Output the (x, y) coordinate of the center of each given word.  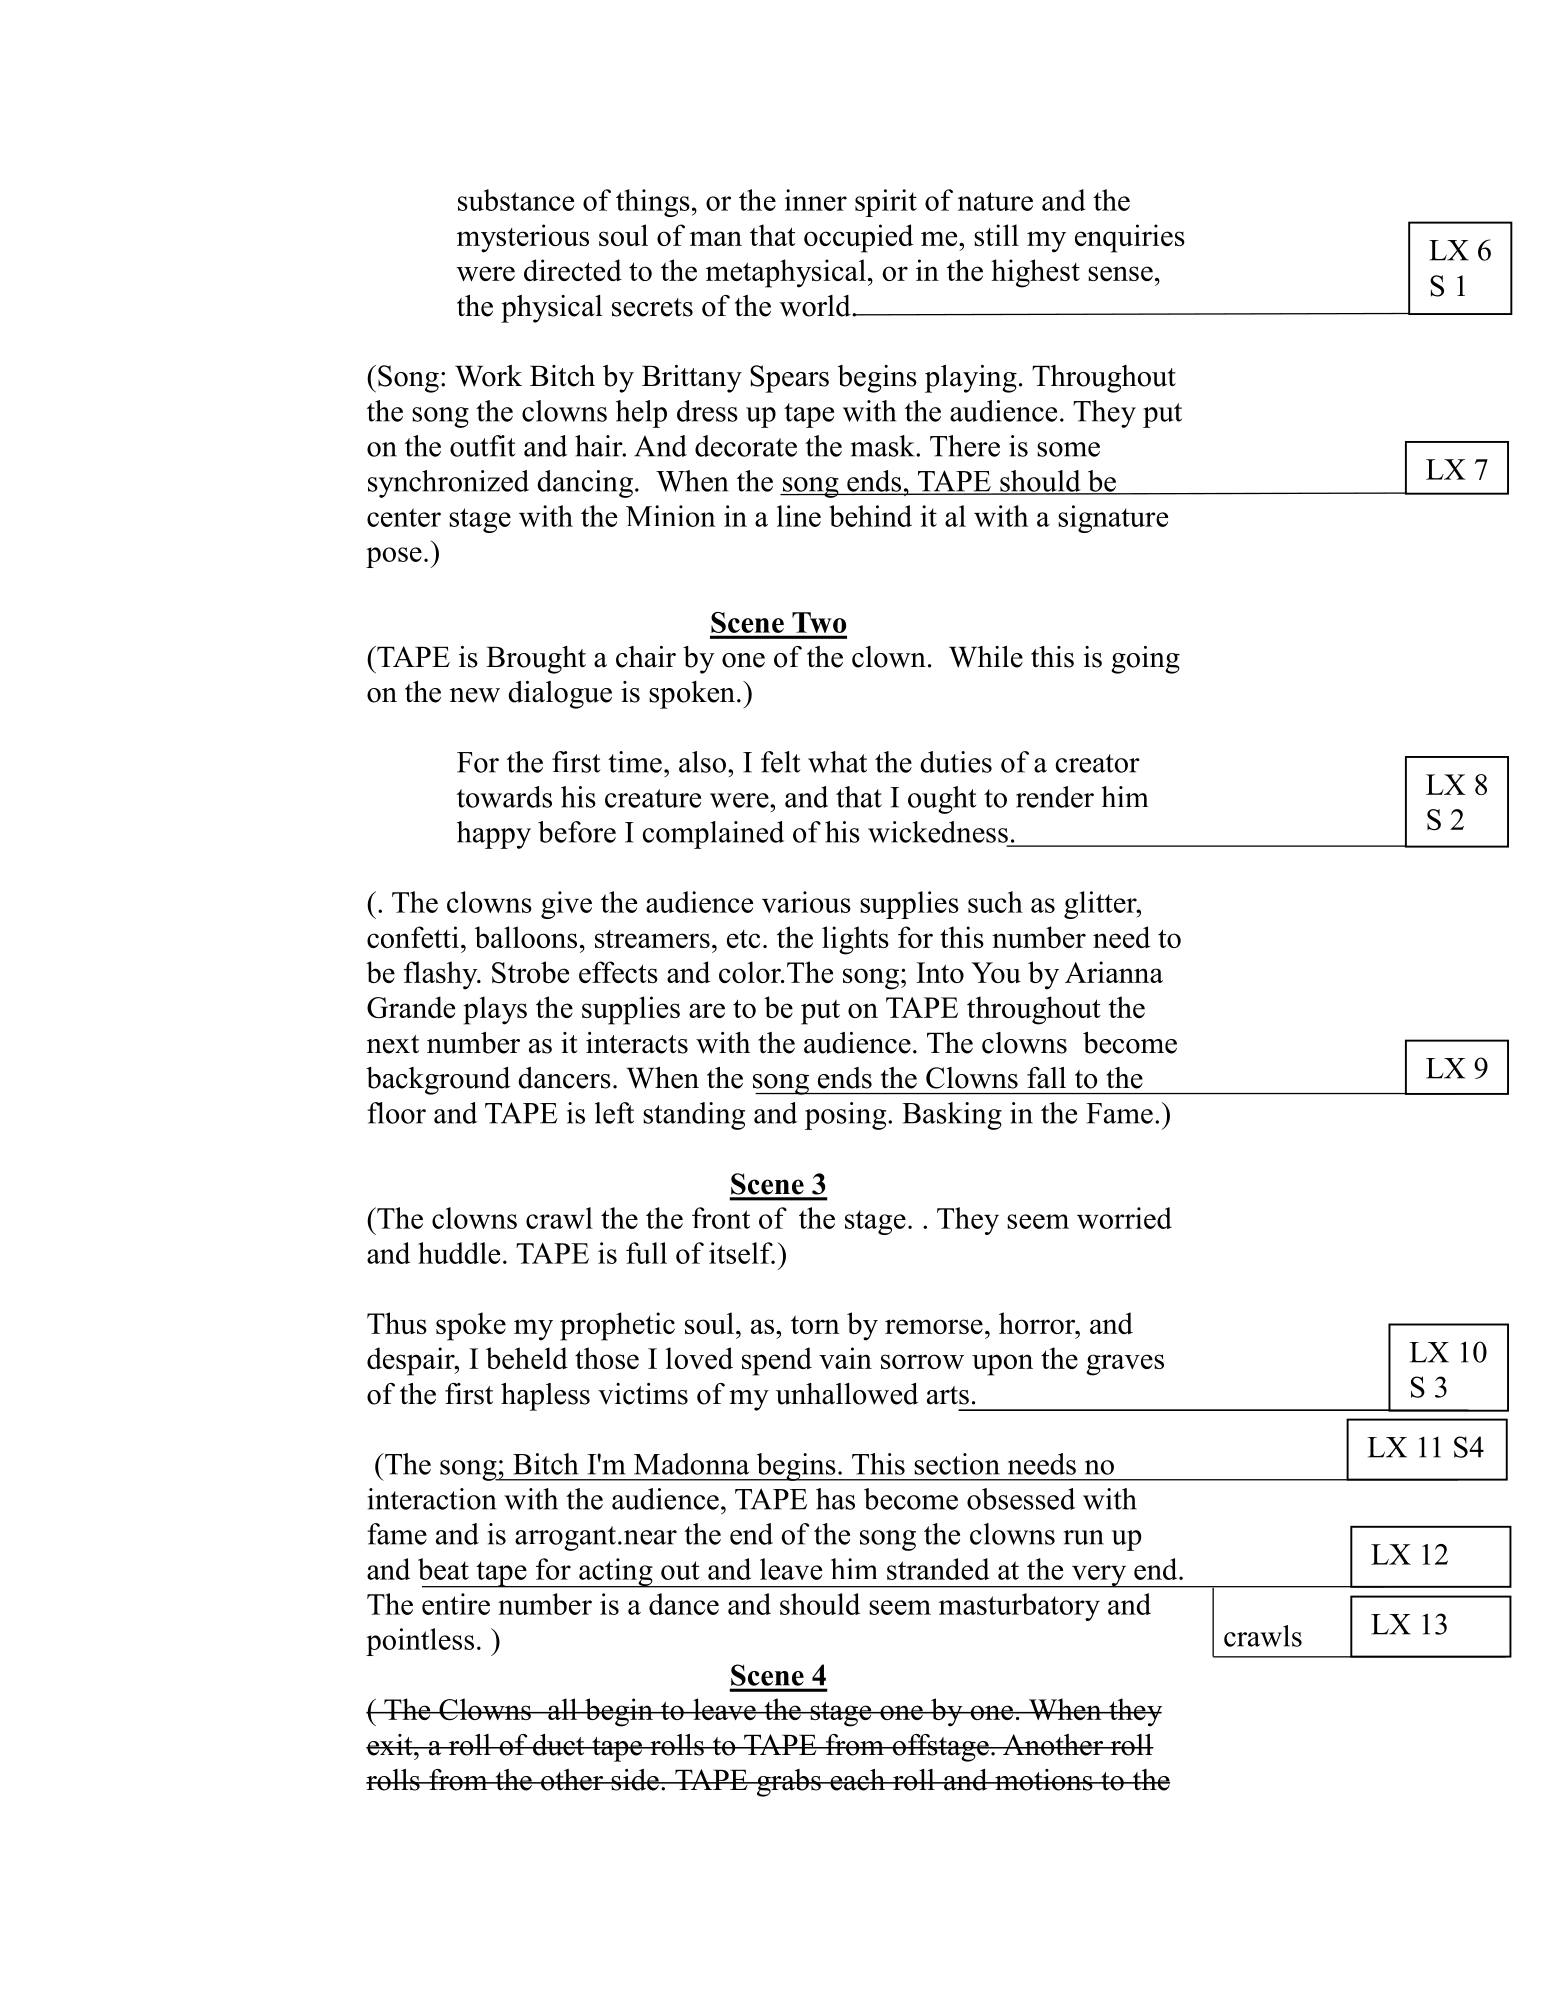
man (716, 238)
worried (1124, 1218)
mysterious (523, 238)
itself (742, 1253)
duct (558, 1745)
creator (1098, 763)
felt (781, 762)
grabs (788, 1783)
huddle (459, 1253)
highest (1035, 273)
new (475, 695)
